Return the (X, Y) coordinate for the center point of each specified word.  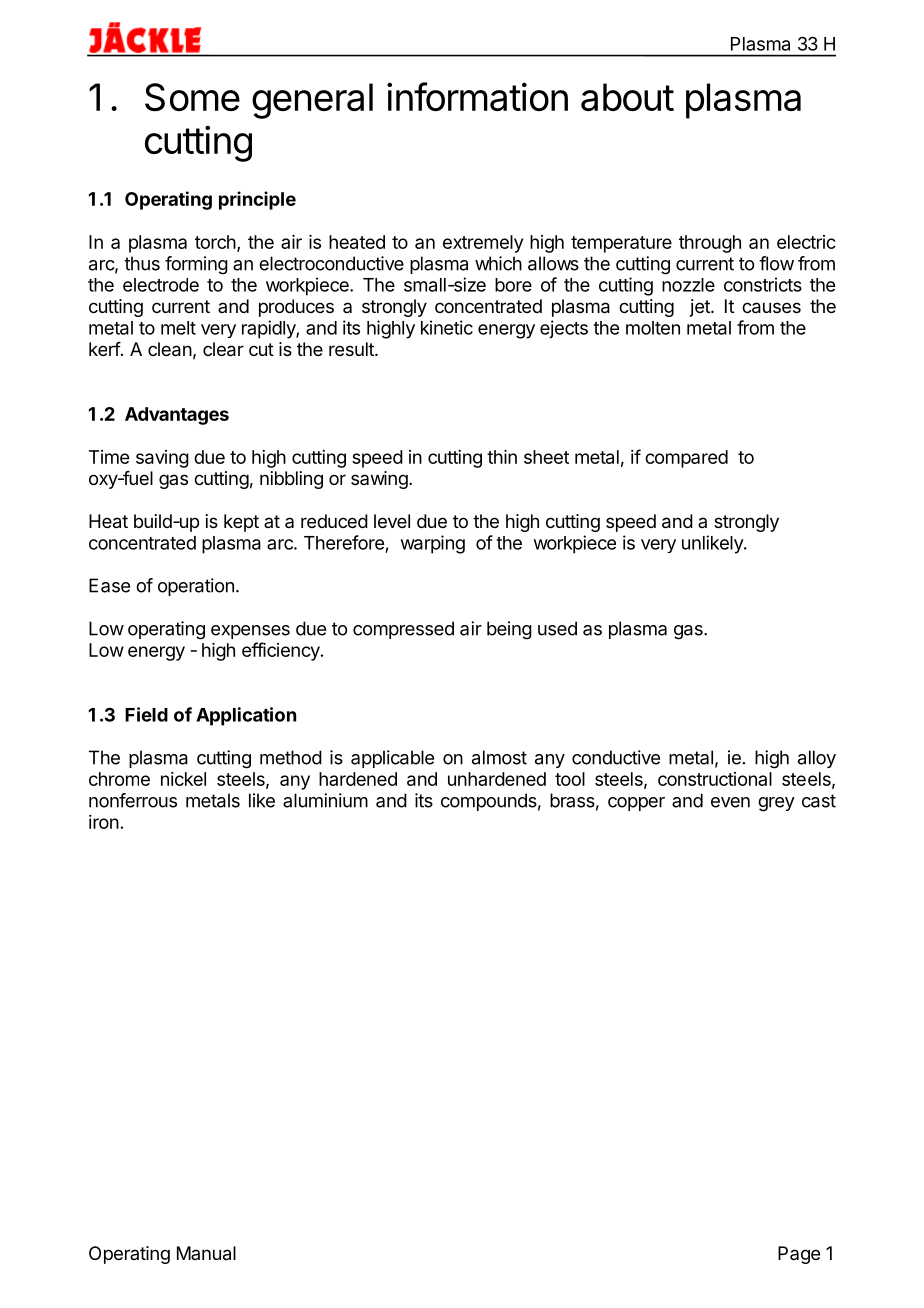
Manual (206, 1253)
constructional (715, 779)
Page (799, 1255)
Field (146, 714)
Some (192, 97)
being (509, 630)
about (627, 97)
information (477, 96)
